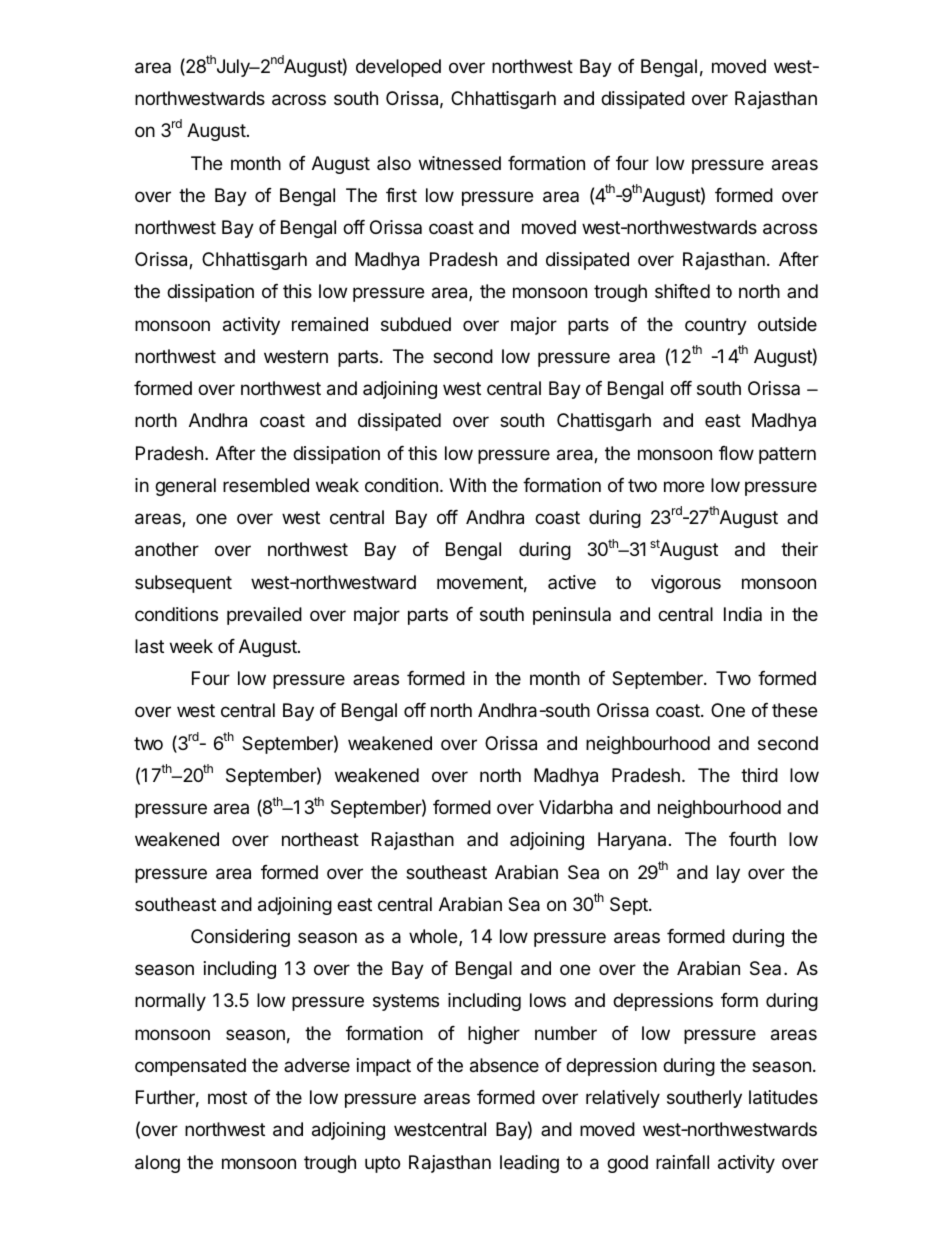 The image size is (952, 1233). What do you see at coordinates (264, 616) in the document?
I see `prevailed` at bounding box center [264, 616].
